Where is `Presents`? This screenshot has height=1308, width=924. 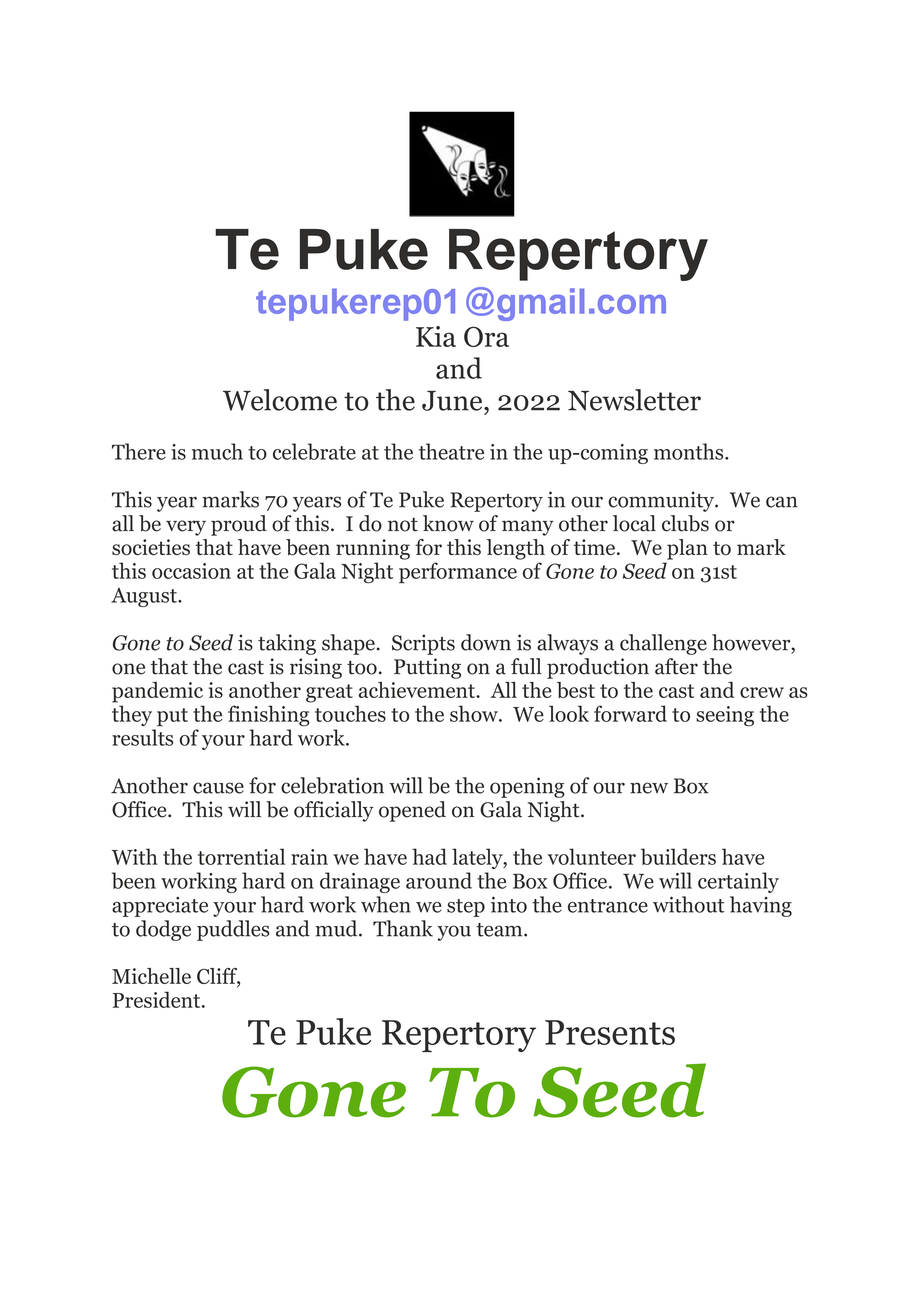 Presents is located at coordinates (610, 1032).
